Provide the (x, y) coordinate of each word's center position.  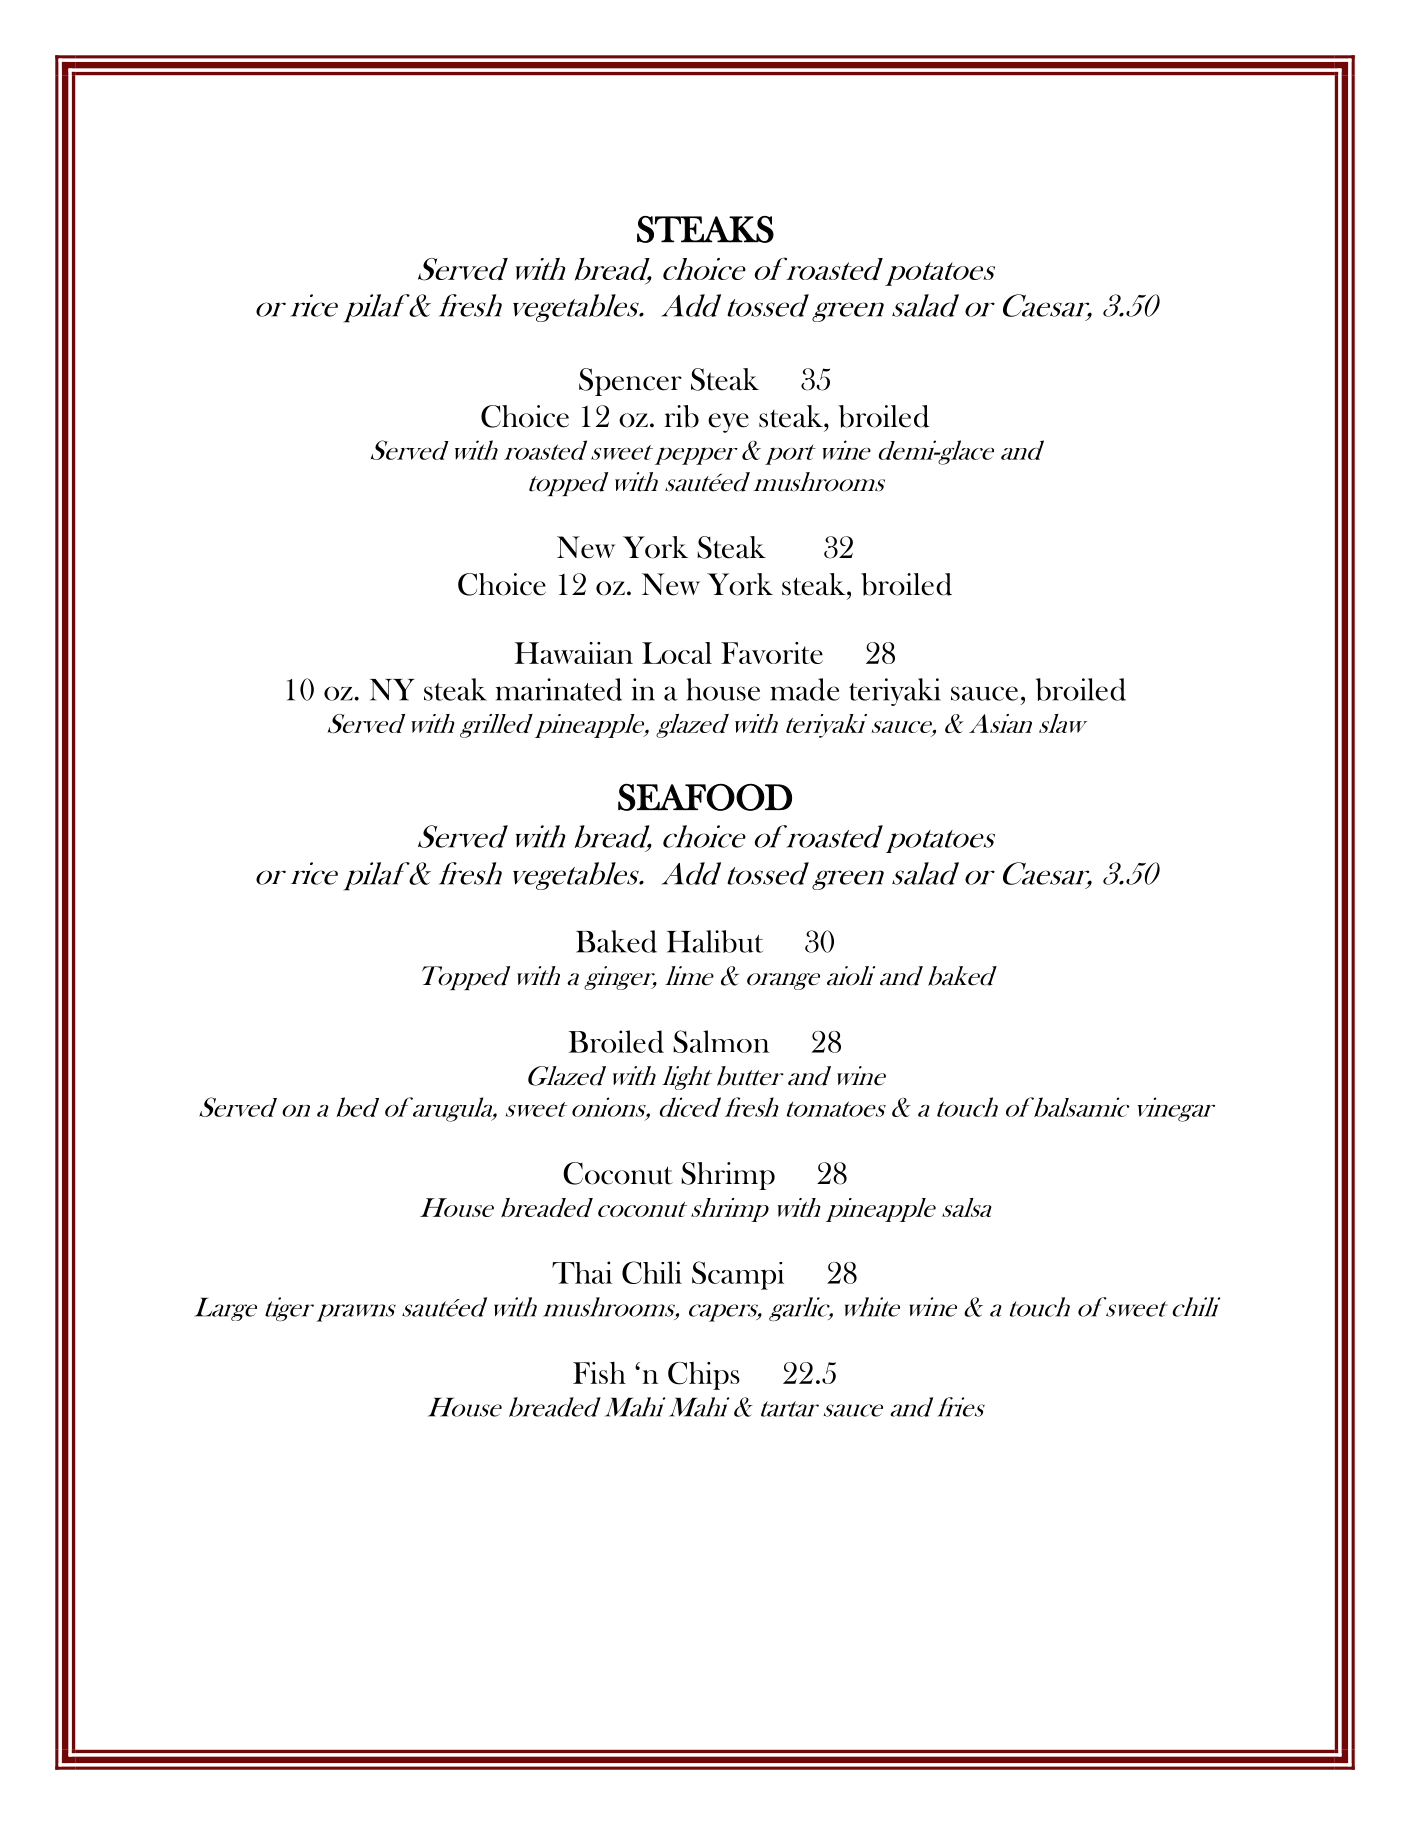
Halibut (715, 941)
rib (681, 416)
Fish (599, 1373)
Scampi (738, 1275)
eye (728, 423)
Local (677, 653)
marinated (559, 689)
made (805, 689)
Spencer (630, 382)
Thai (582, 1272)
